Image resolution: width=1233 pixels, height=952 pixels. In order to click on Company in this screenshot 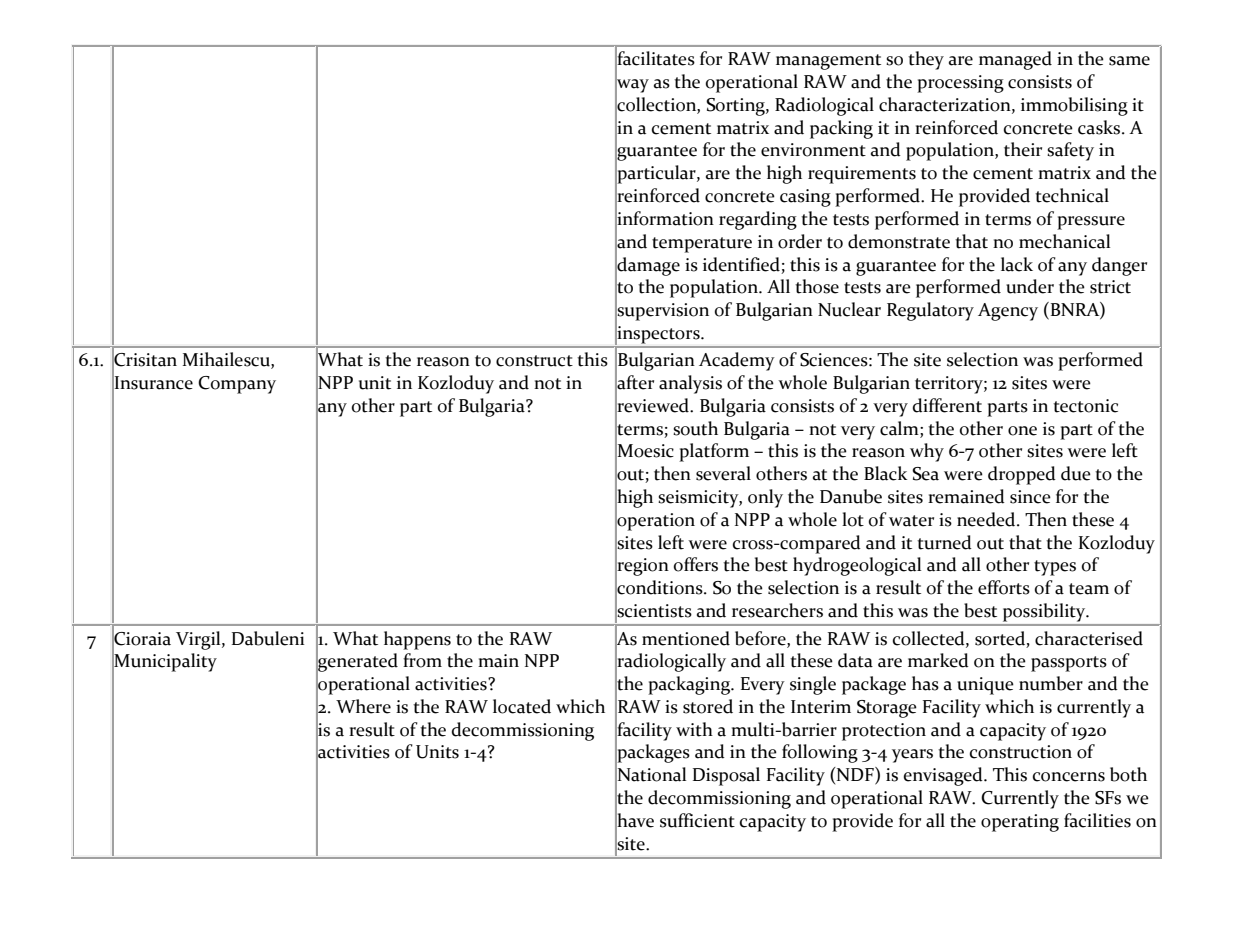, I will do `click(237, 385)`.
